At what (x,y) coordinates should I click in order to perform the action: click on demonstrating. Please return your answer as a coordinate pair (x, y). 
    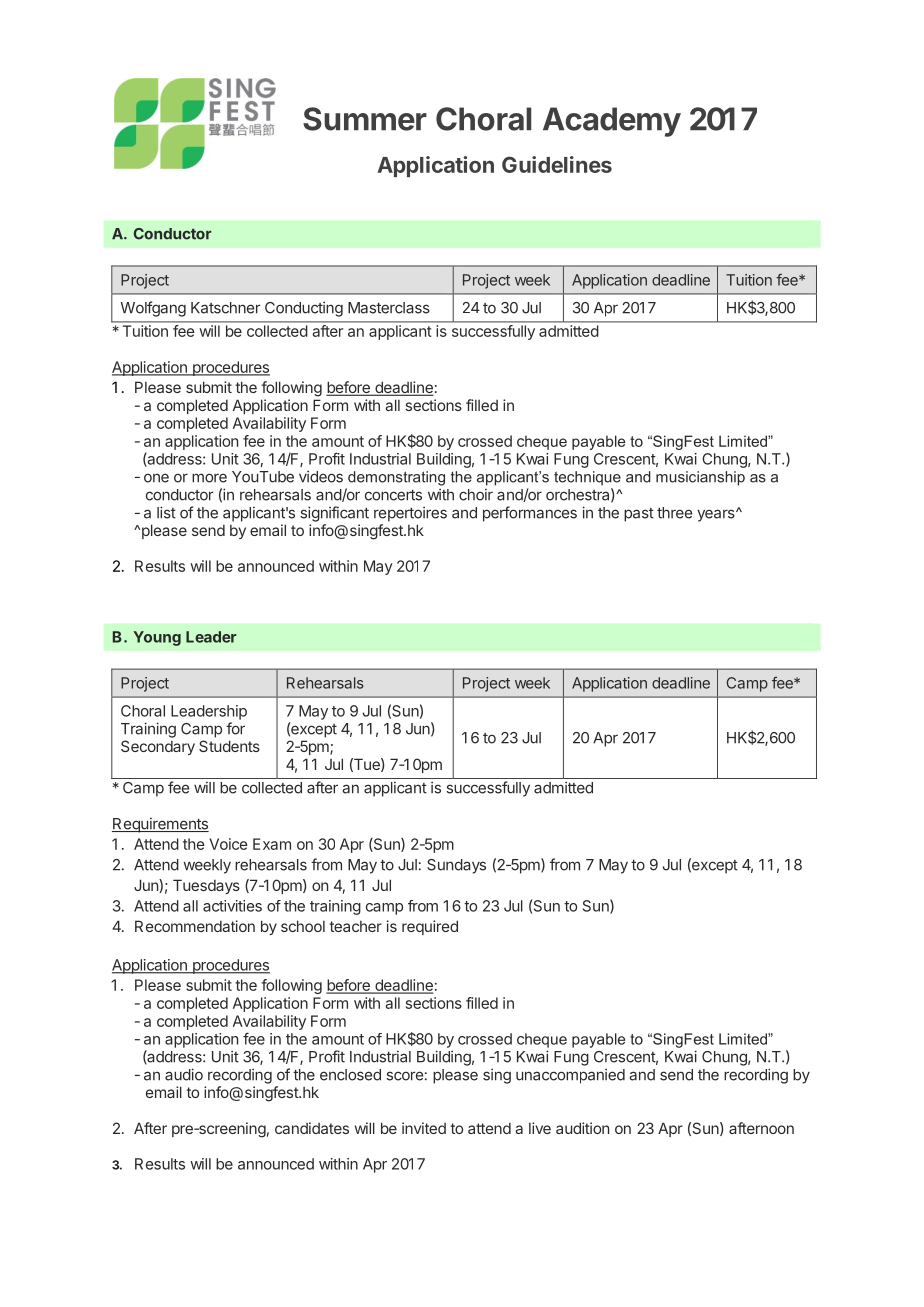
    Looking at the image, I should click on (396, 478).
